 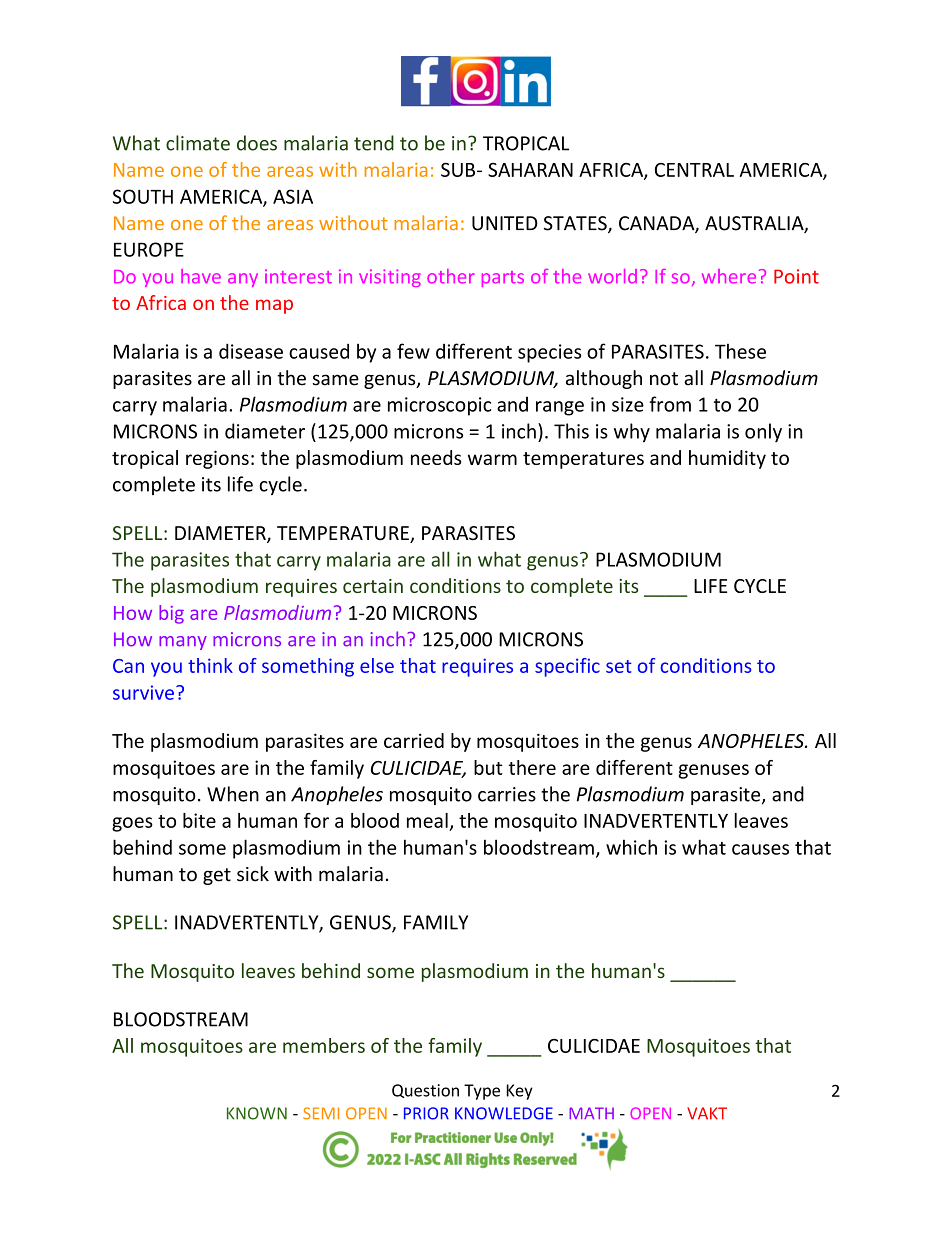 What do you see at coordinates (427, 820) in the page?
I see `meal` at bounding box center [427, 820].
